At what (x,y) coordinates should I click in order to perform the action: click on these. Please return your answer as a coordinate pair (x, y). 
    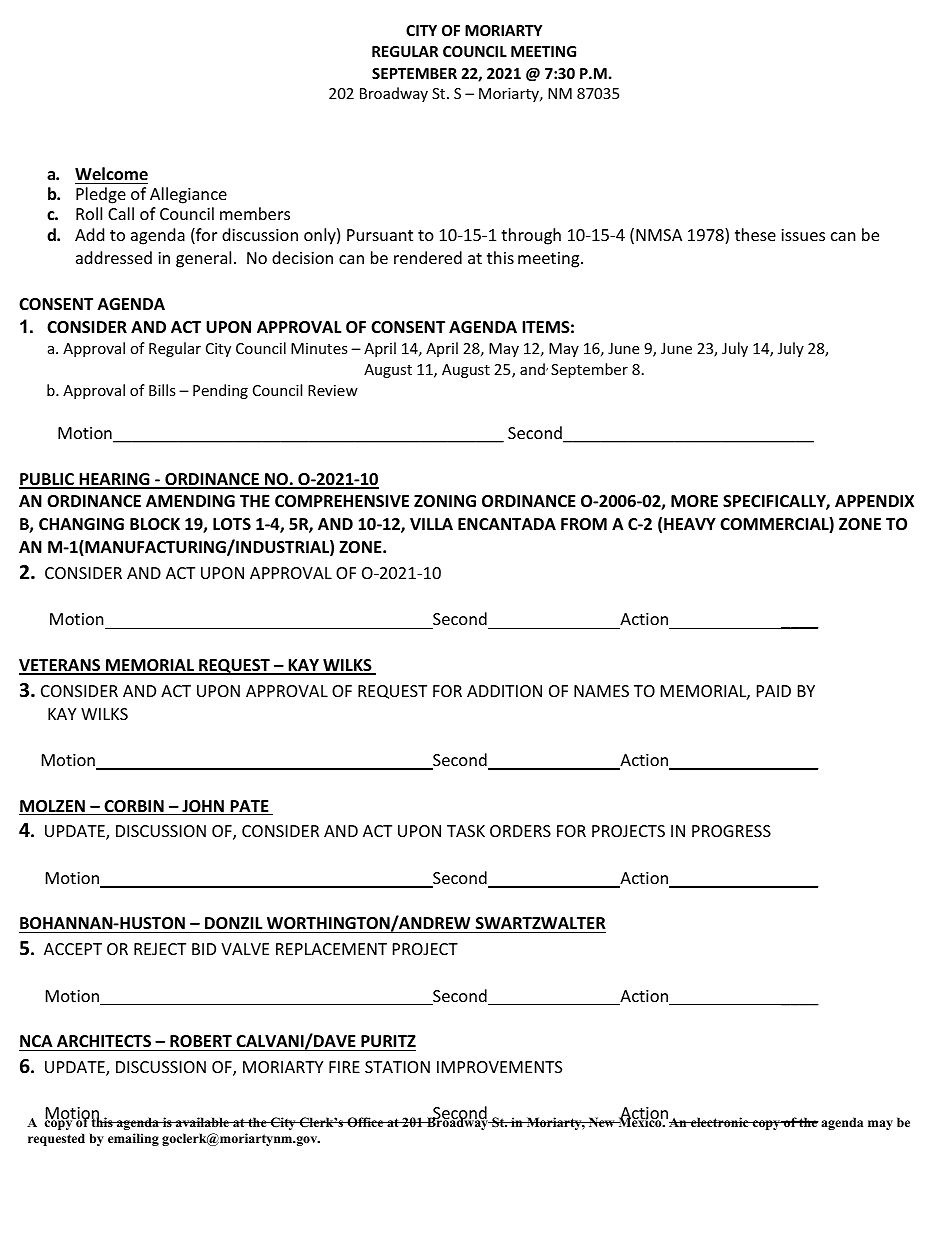
    Looking at the image, I should click on (755, 234).
